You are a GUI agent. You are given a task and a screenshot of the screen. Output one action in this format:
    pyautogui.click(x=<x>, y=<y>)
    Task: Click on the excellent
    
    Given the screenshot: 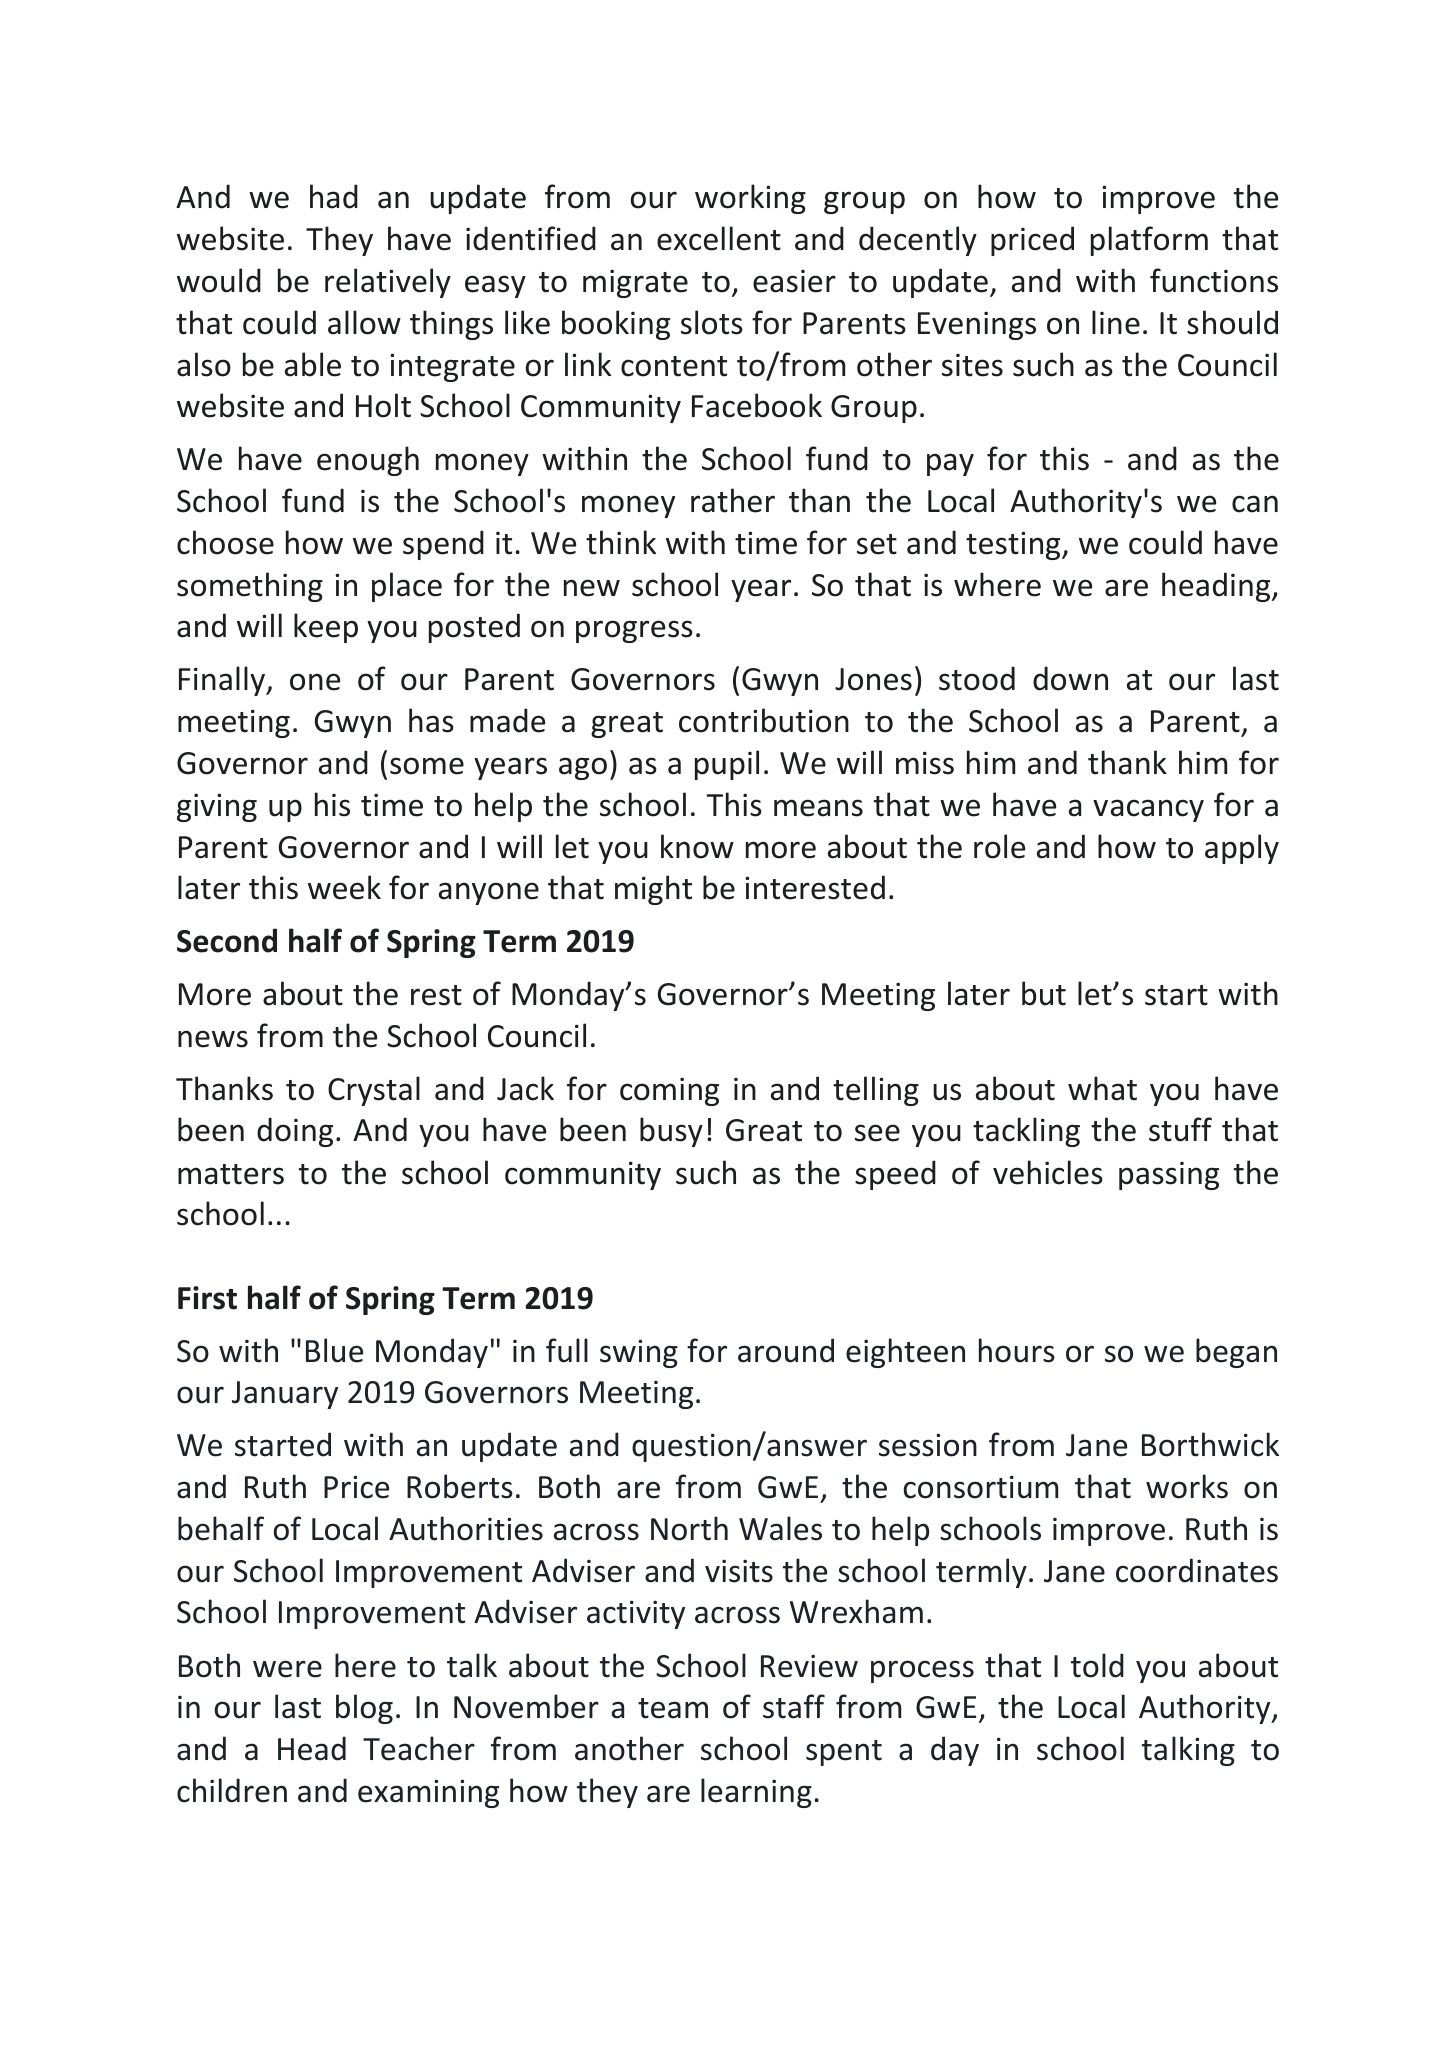 What is the action you would take?
    pyautogui.click(x=719, y=238)
